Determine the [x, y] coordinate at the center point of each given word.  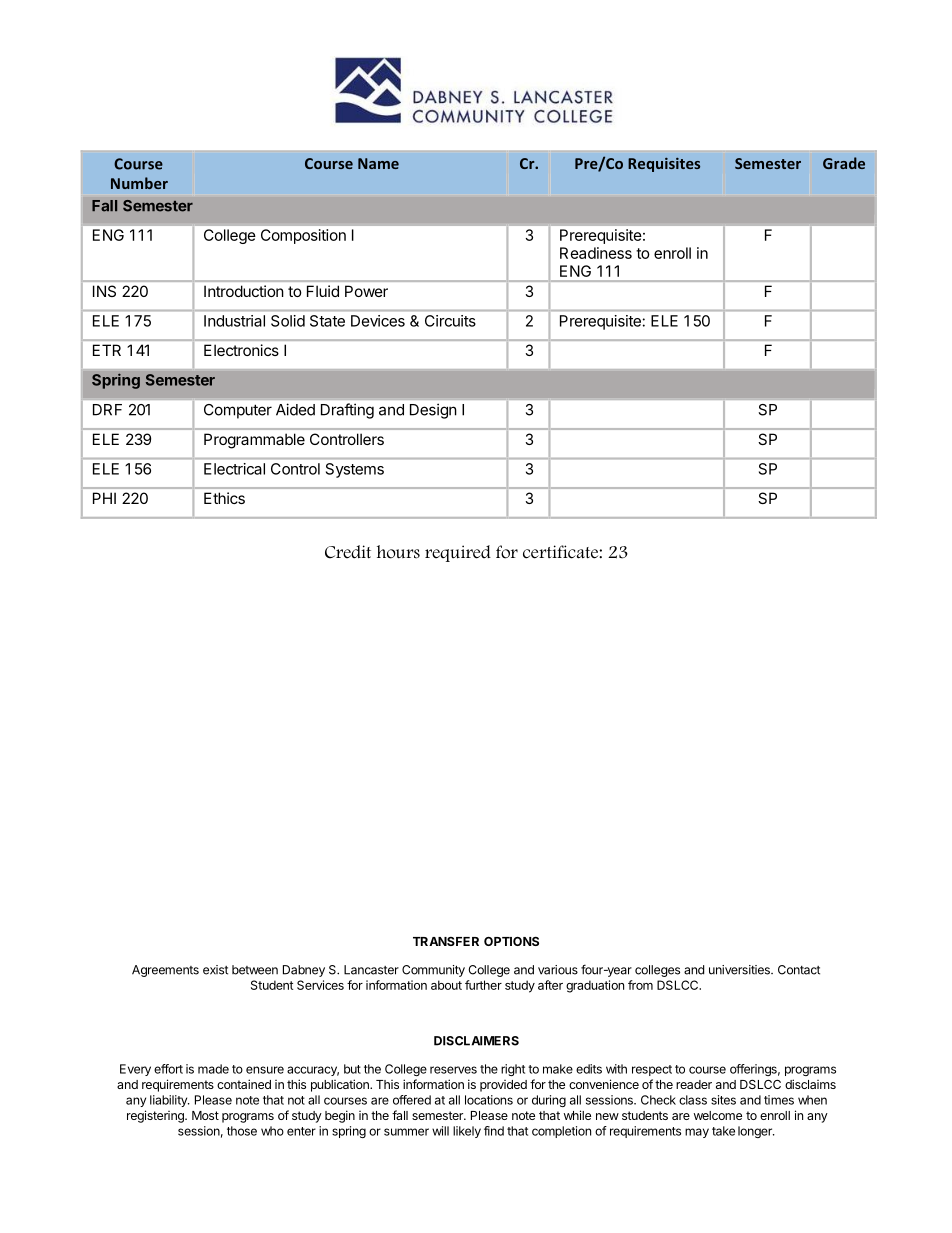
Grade [844, 163]
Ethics [224, 498]
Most [205, 1115]
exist [215, 970]
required [458, 553]
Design [433, 411]
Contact [799, 970]
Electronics [241, 350]
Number [139, 183]
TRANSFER [446, 941]
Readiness [596, 253]
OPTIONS [511, 941]
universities [740, 970]
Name [378, 163]
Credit [348, 552]
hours [398, 552]
